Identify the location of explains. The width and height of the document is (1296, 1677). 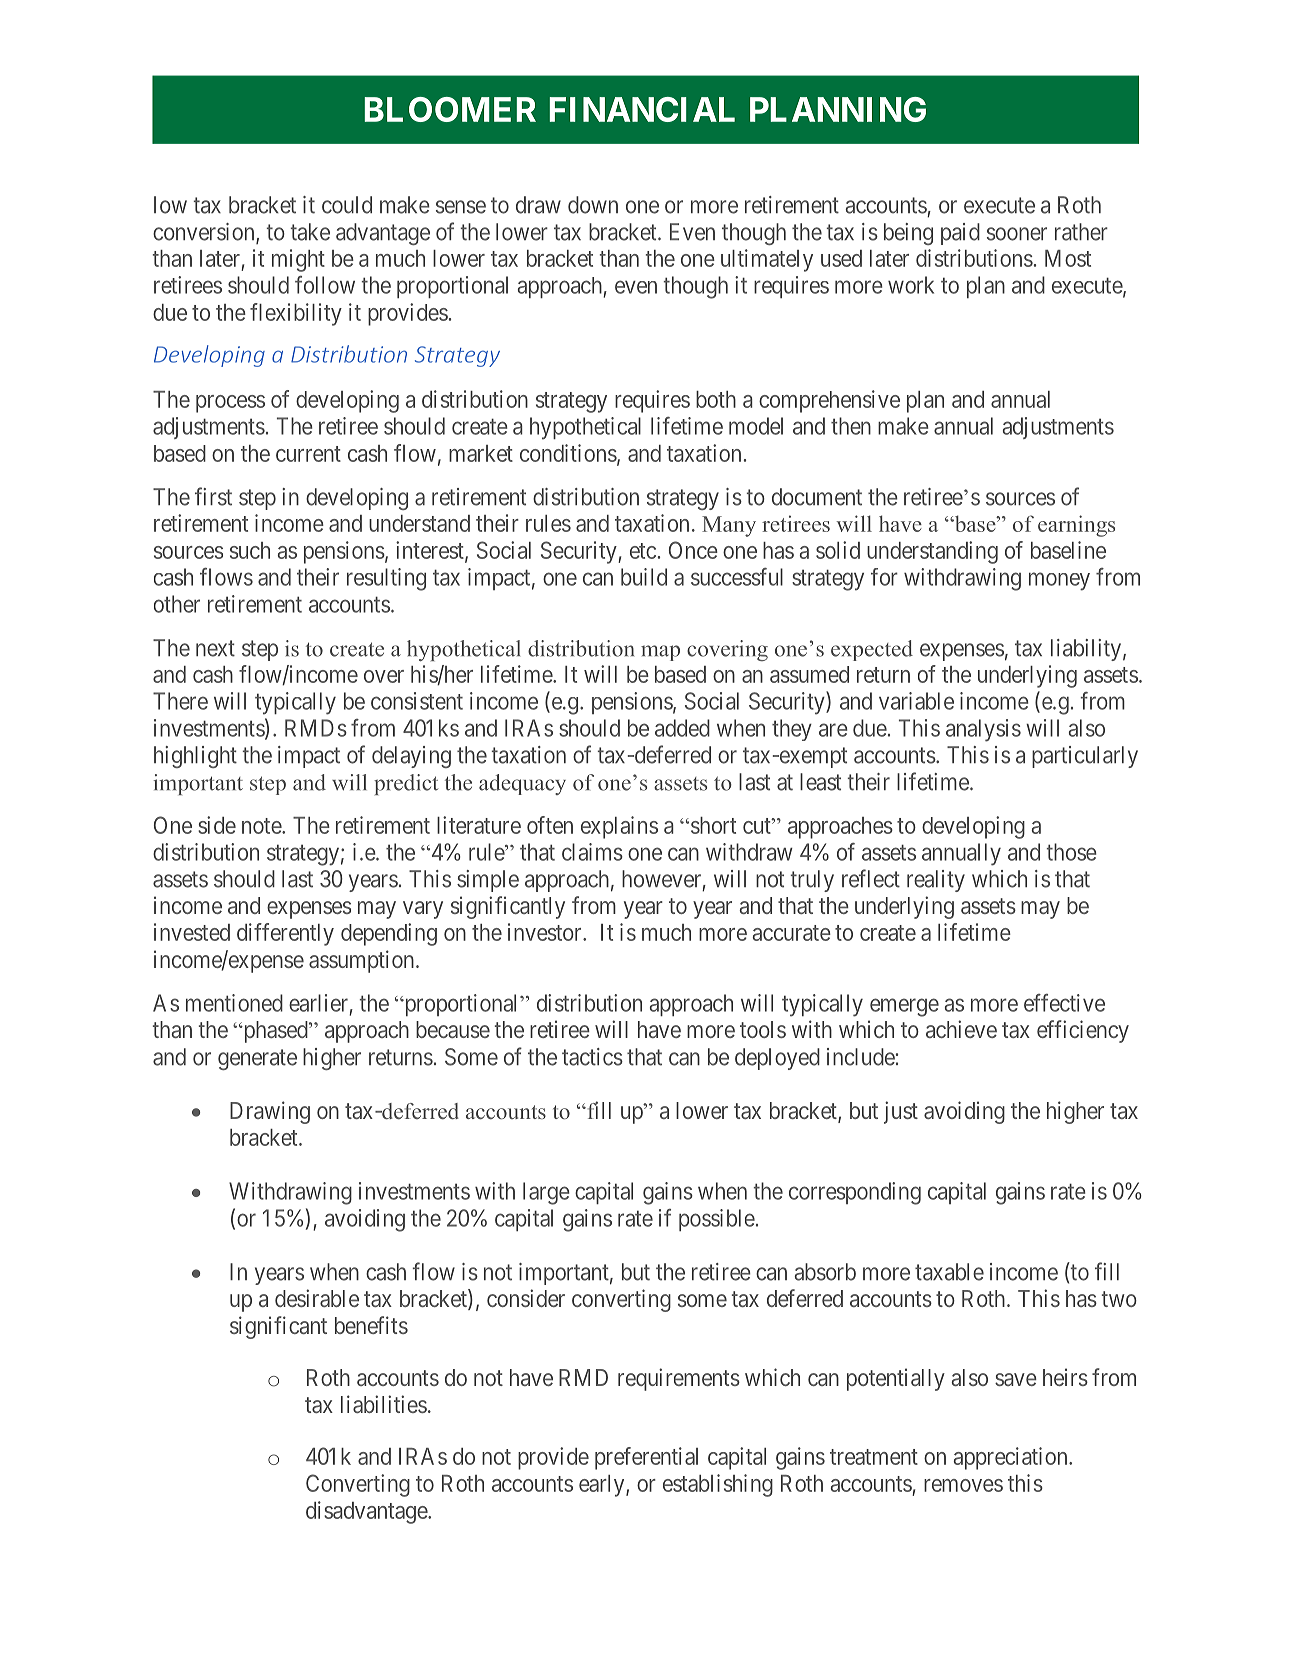
(619, 827).
